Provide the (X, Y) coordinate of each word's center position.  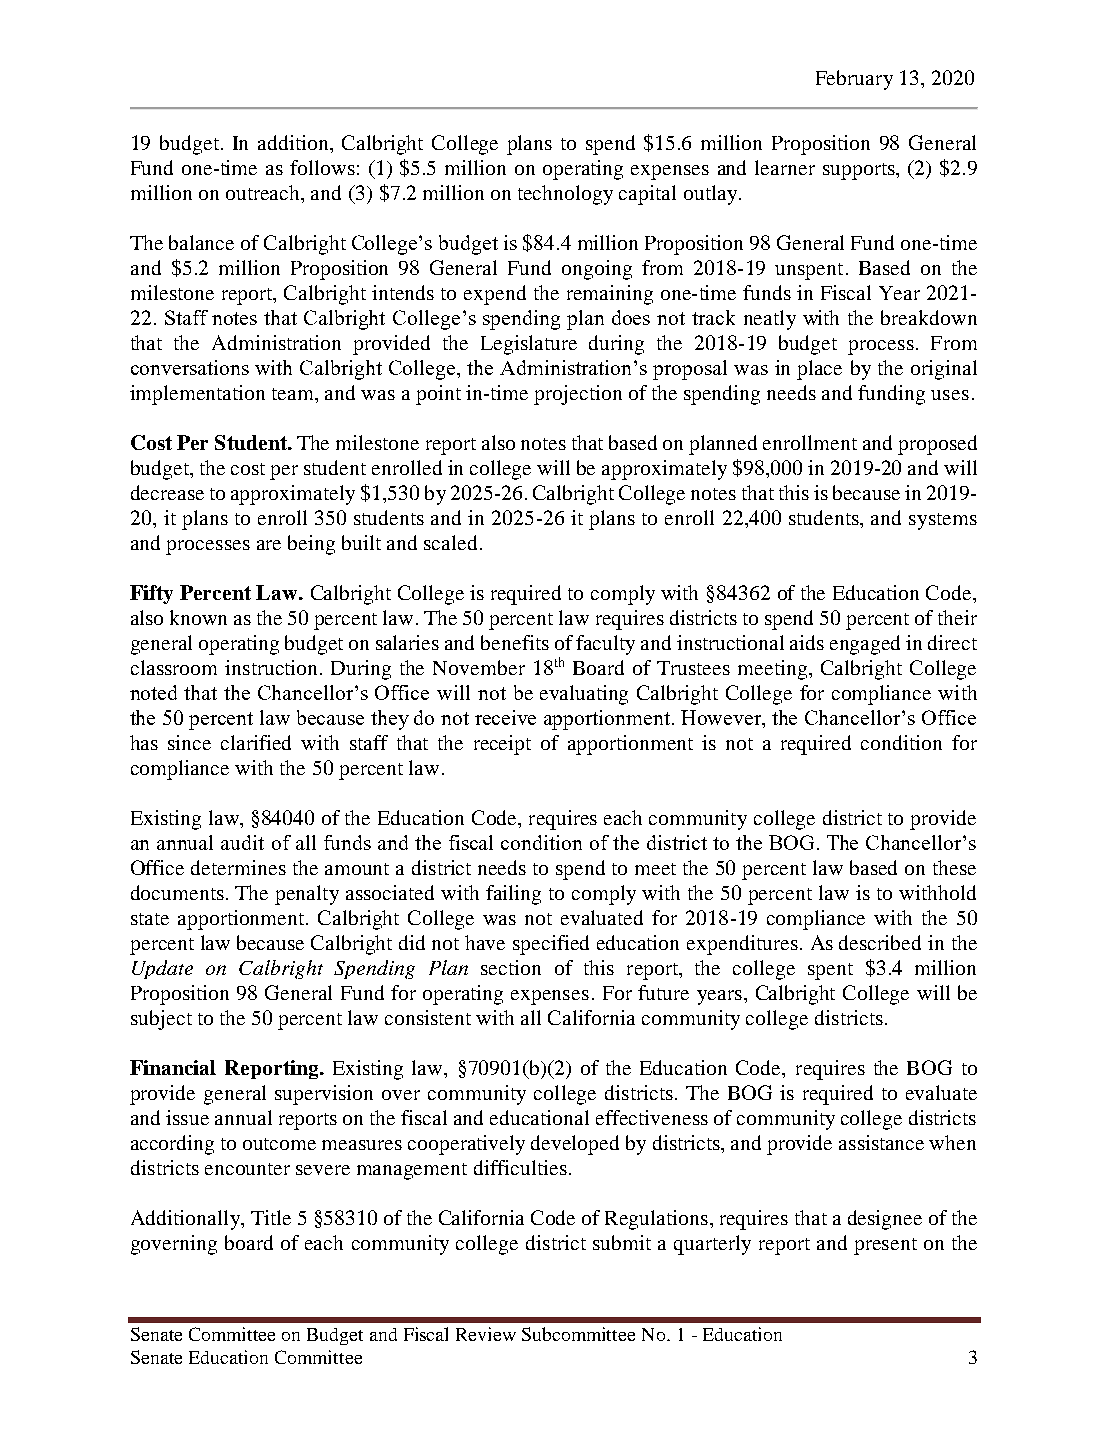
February (854, 80)
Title (271, 1217)
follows (322, 167)
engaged (865, 645)
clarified (256, 742)
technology (565, 195)
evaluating (584, 695)
